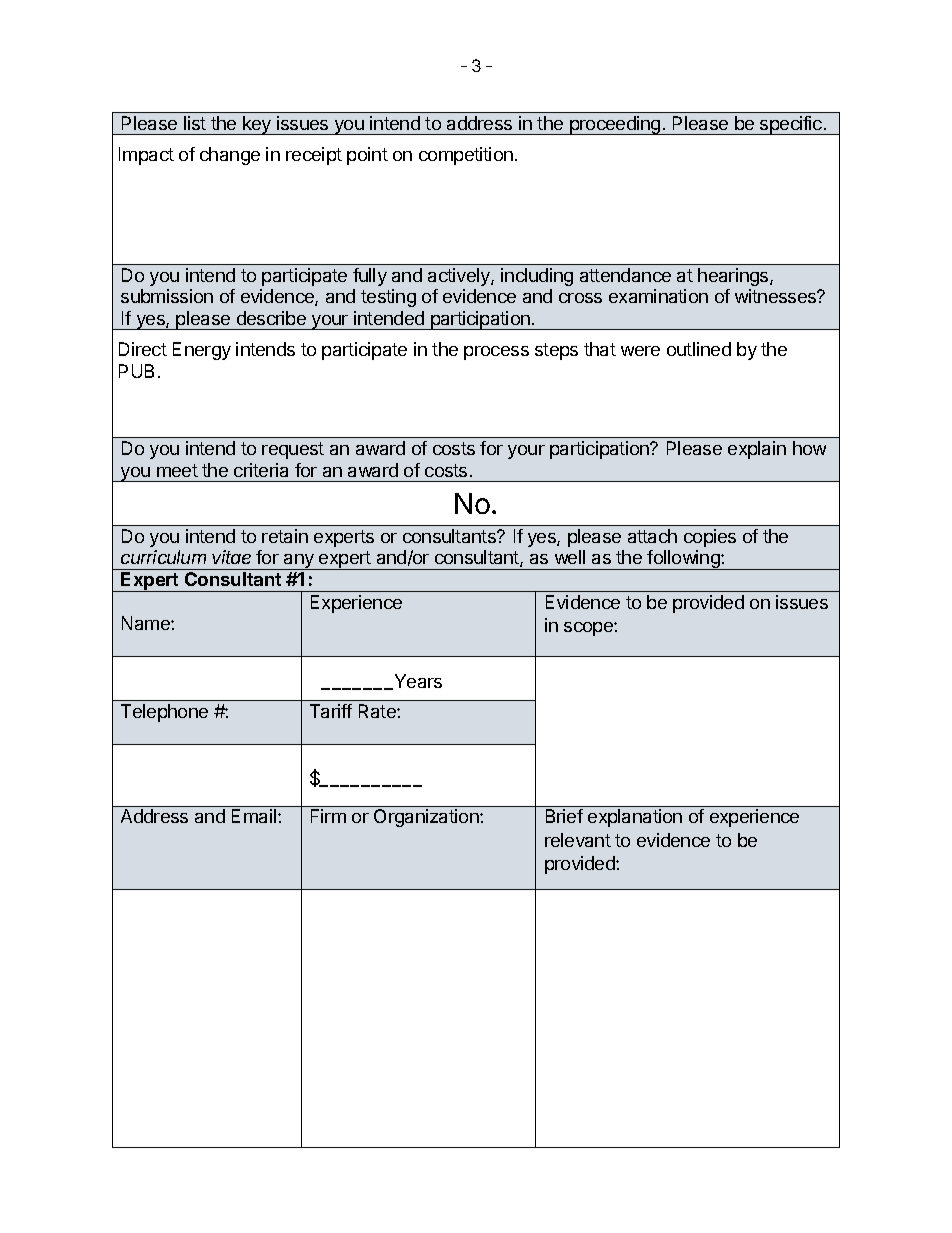 The height and width of the screenshot is (1233, 952). I want to click on explanation, so click(635, 818).
